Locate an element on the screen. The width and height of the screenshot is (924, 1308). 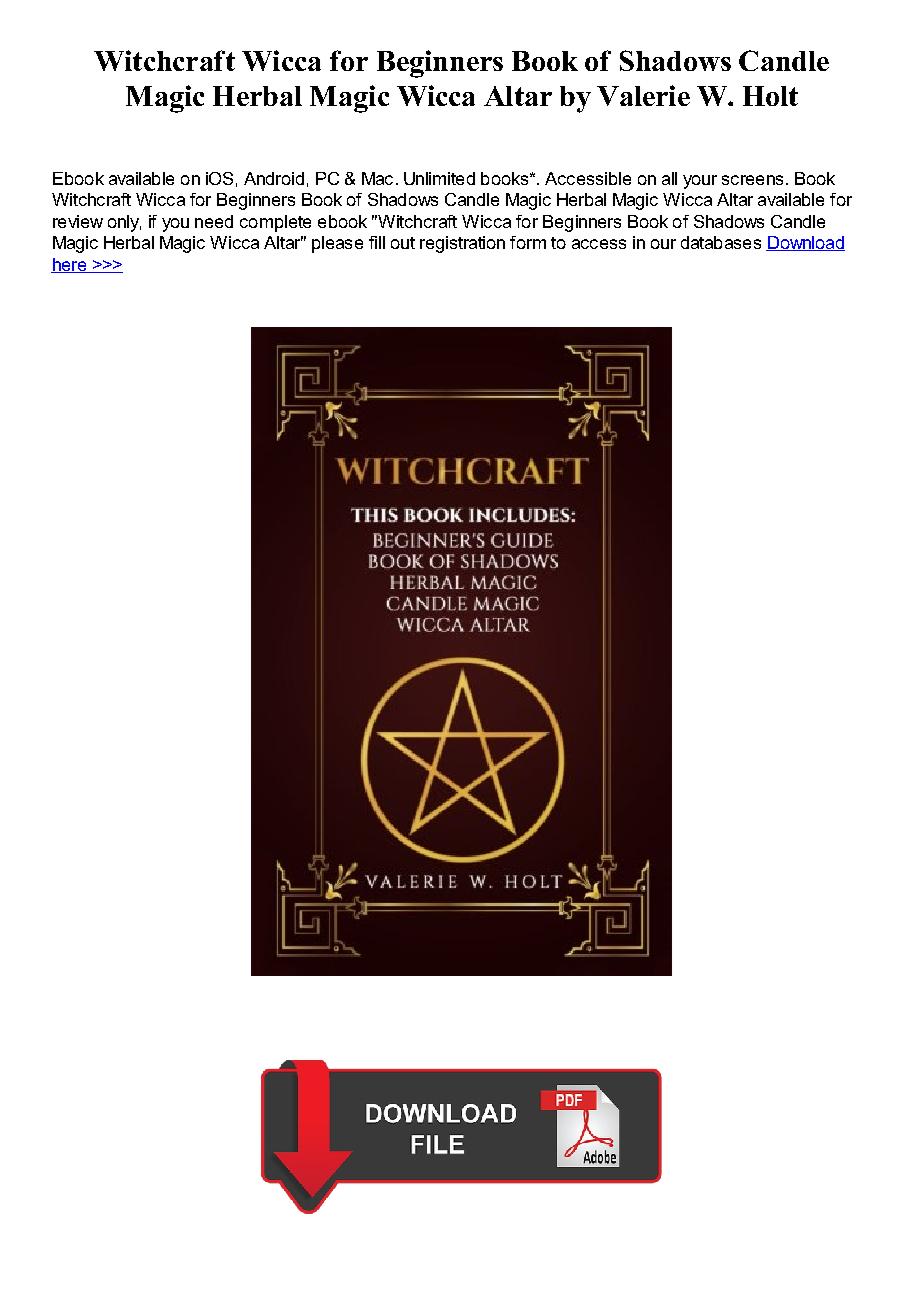
Unlimited is located at coordinates (439, 178).
